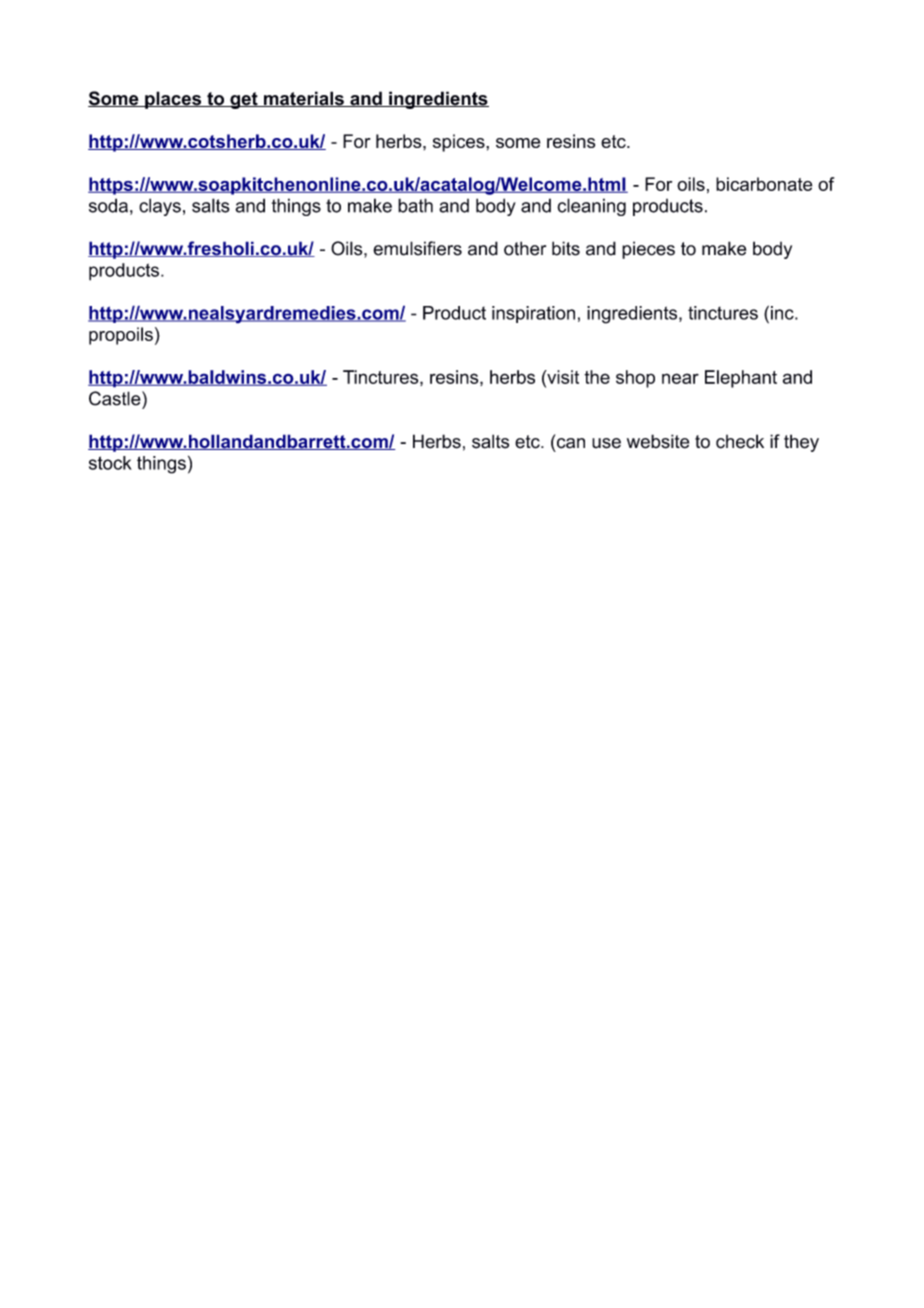 The height and width of the screenshot is (1308, 924). I want to click on can, so click(571, 443).
